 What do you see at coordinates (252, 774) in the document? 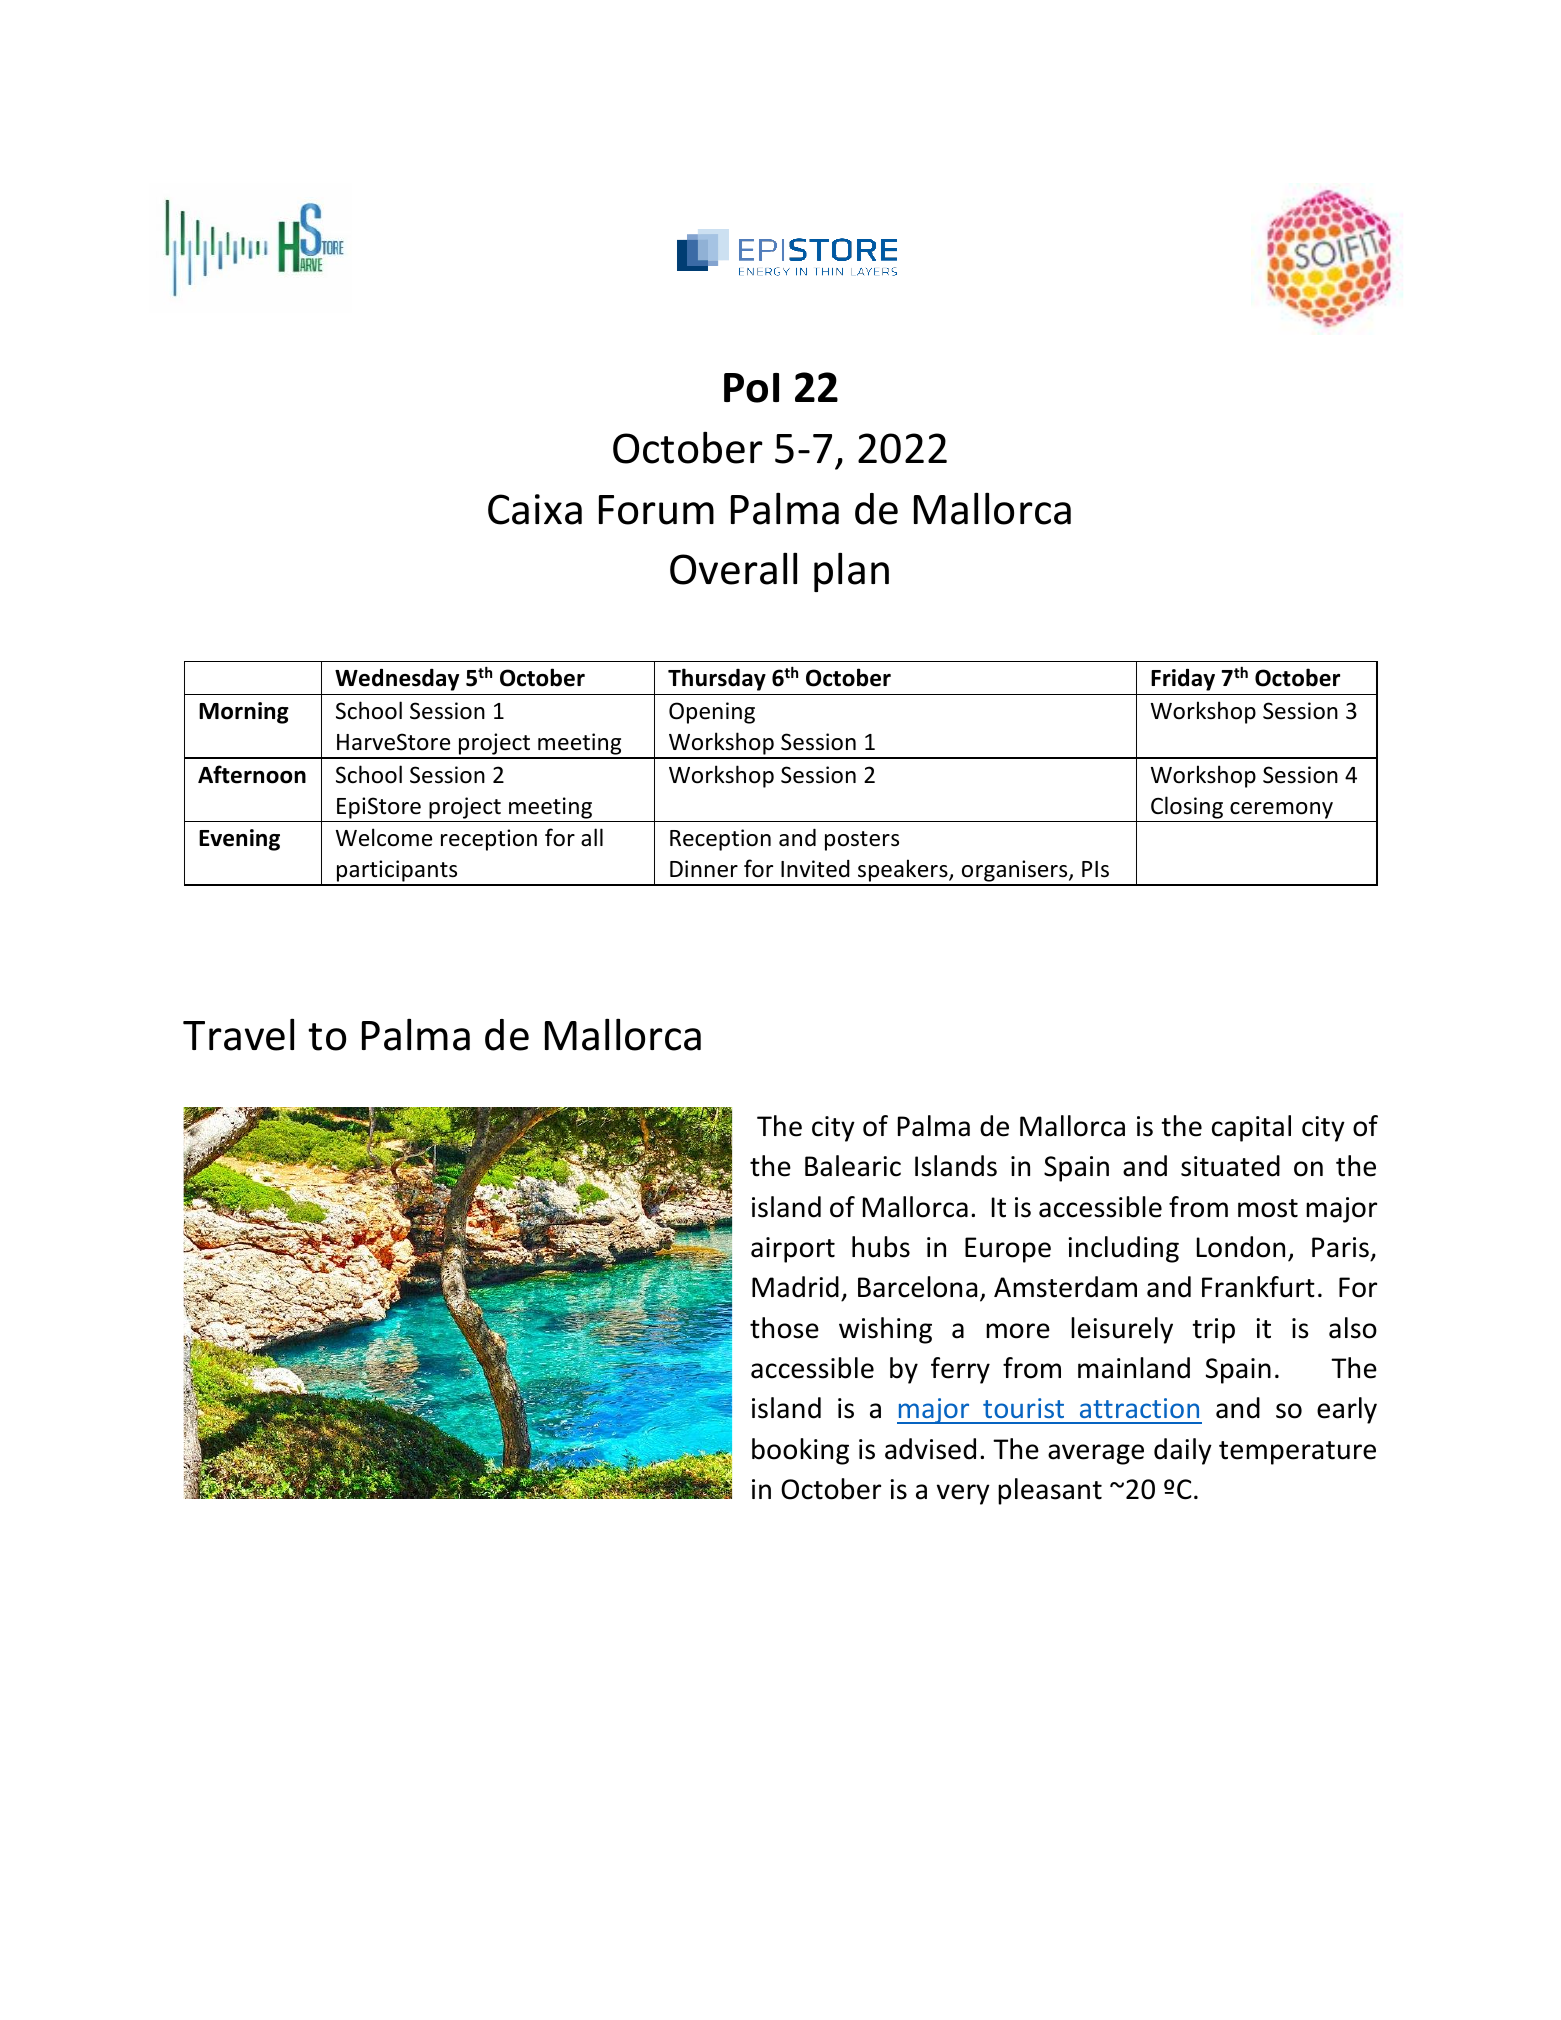
I see `Afternoon` at bounding box center [252, 774].
